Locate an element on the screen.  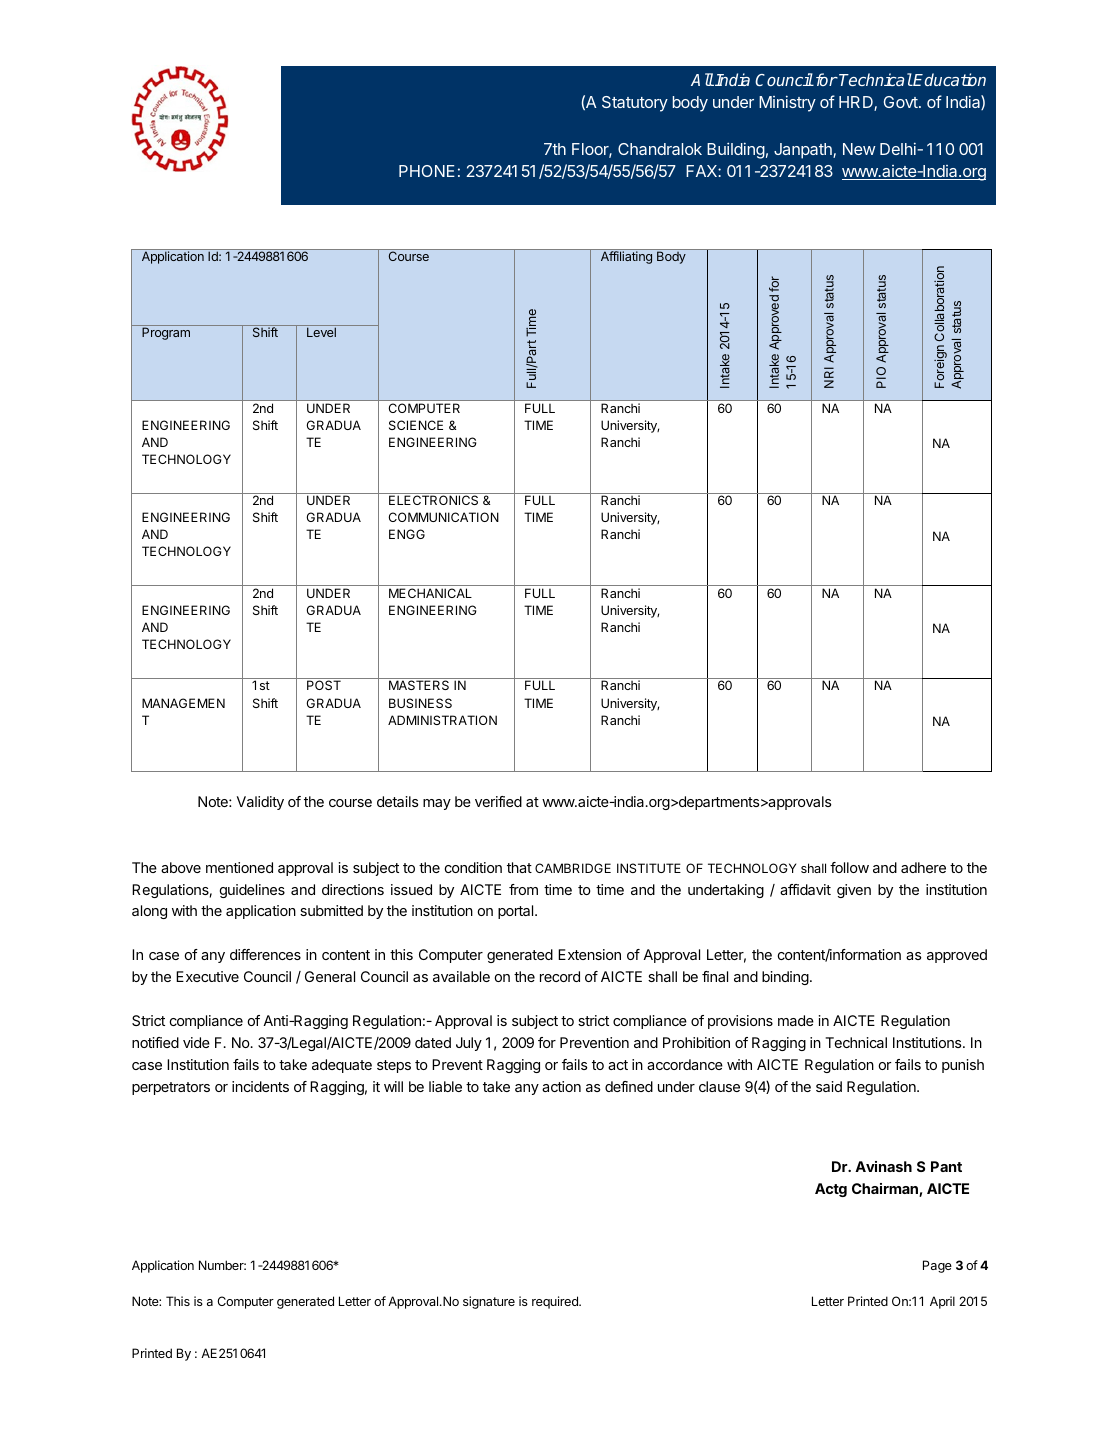
guidelines is located at coordinates (252, 891).
